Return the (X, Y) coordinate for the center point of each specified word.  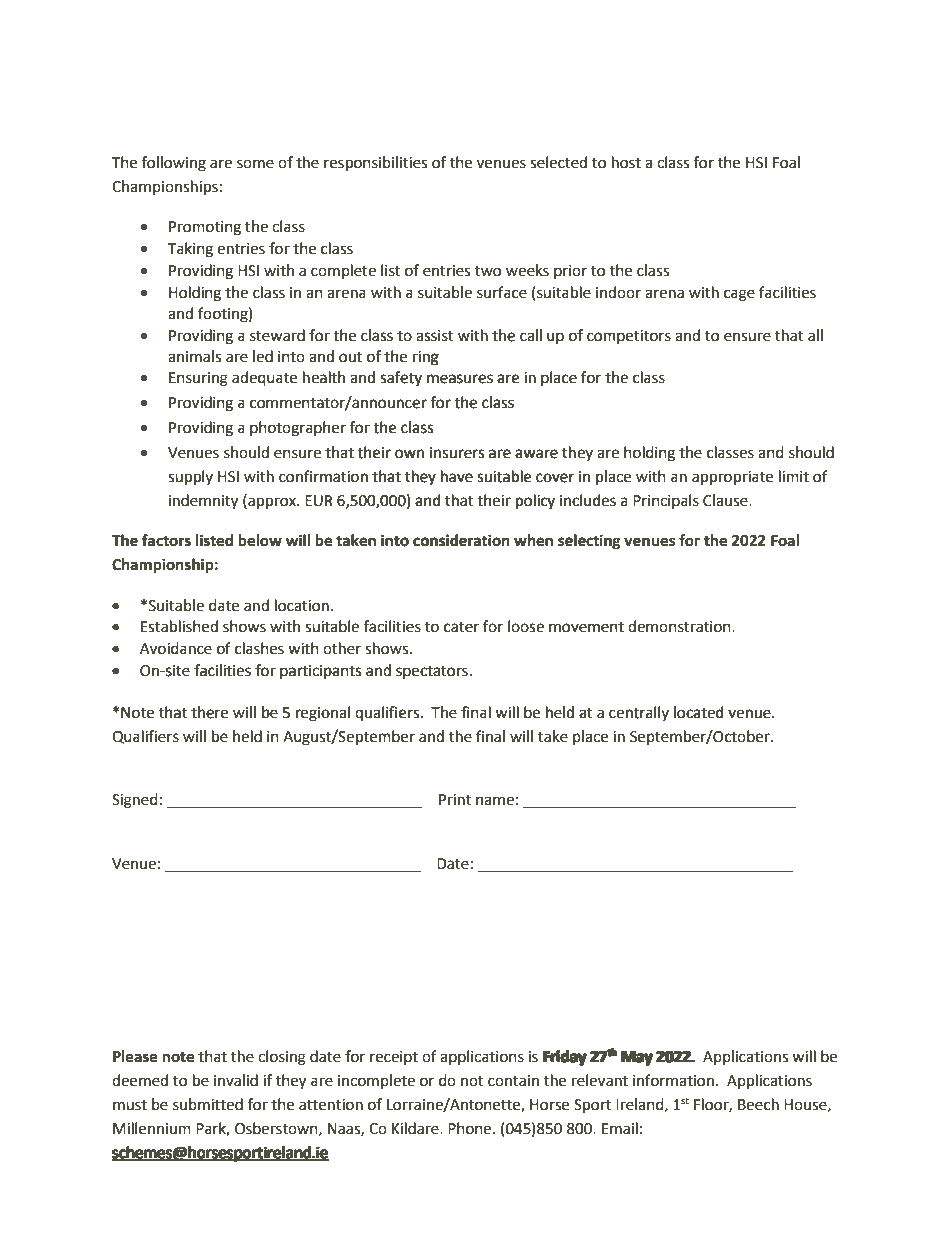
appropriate (732, 478)
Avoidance (176, 648)
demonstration (680, 626)
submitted (208, 1104)
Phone (471, 1128)
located (699, 712)
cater (461, 627)
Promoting (205, 228)
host (626, 162)
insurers (457, 453)
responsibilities (375, 164)
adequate (264, 379)
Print (455, 800)
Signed (135, 801)
